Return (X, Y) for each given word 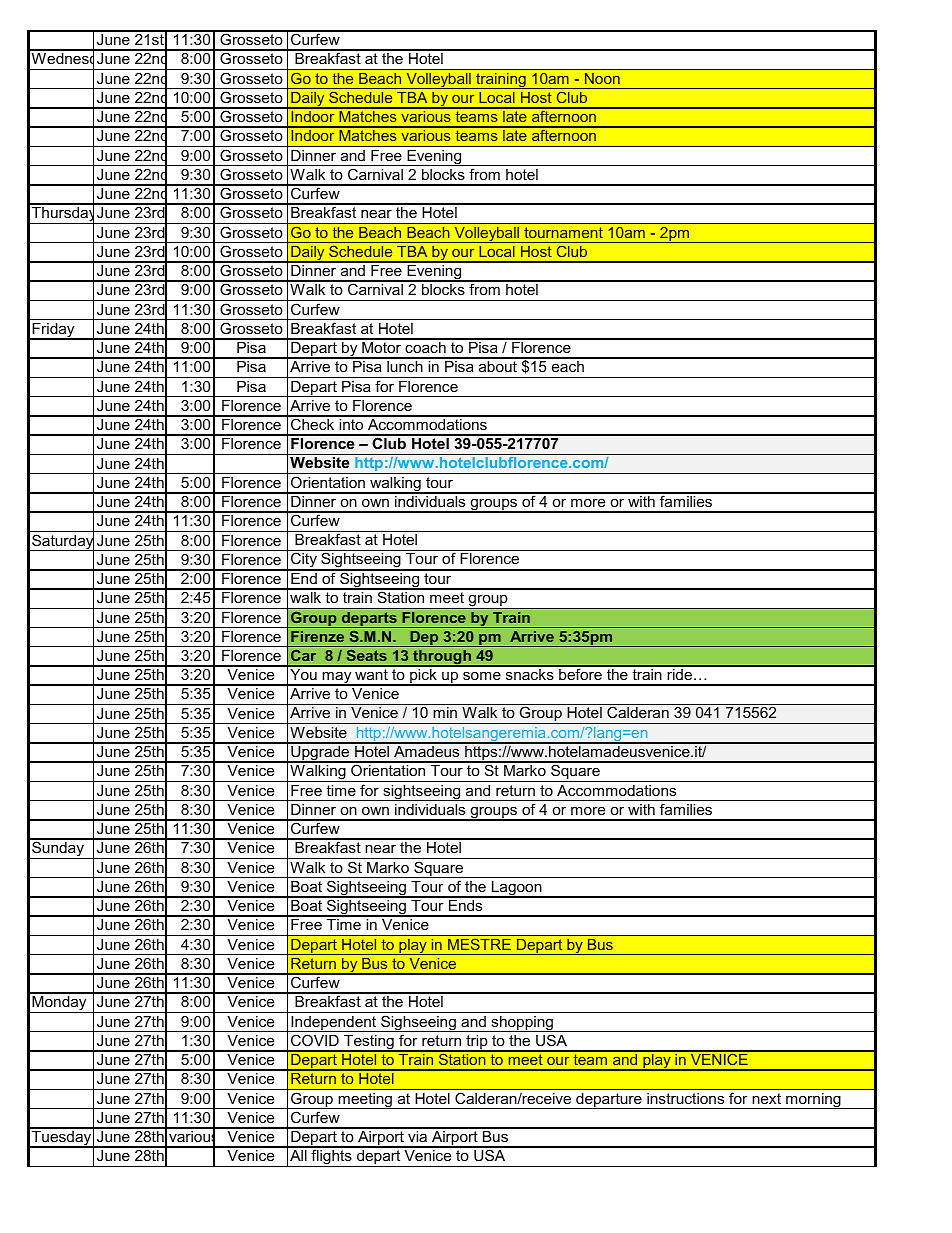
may (337, 678)
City (304, 561)
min (445, 712)
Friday (54, 331)
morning (813, 1101)
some (482, 675)
